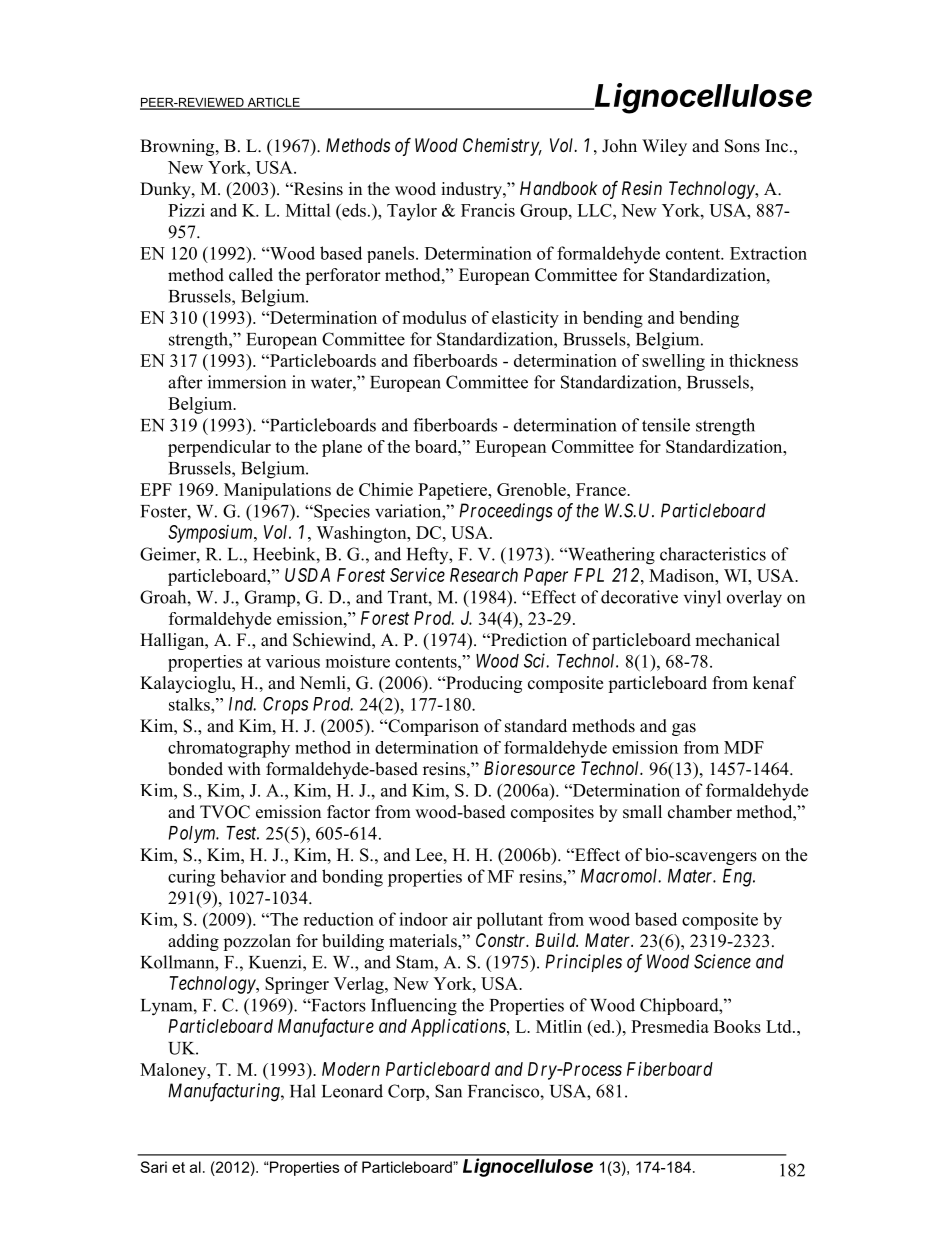 The image size is (952, 1233). I want to click on Symposium, so click(211, 534).
